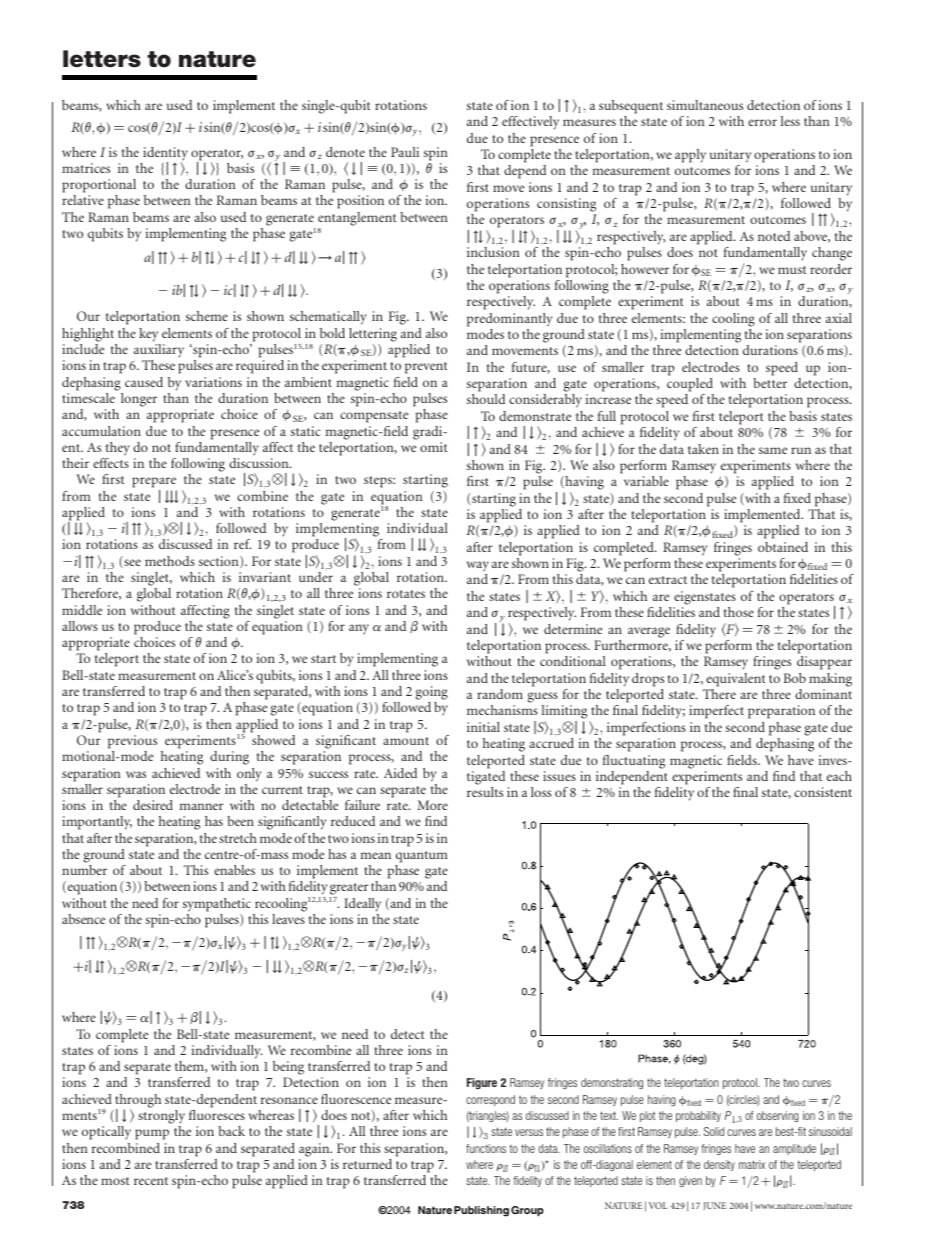 The image size is (952, 1233). Describe the element at coordinates (770, 383) in the screenshot. I see `better` at that location.
